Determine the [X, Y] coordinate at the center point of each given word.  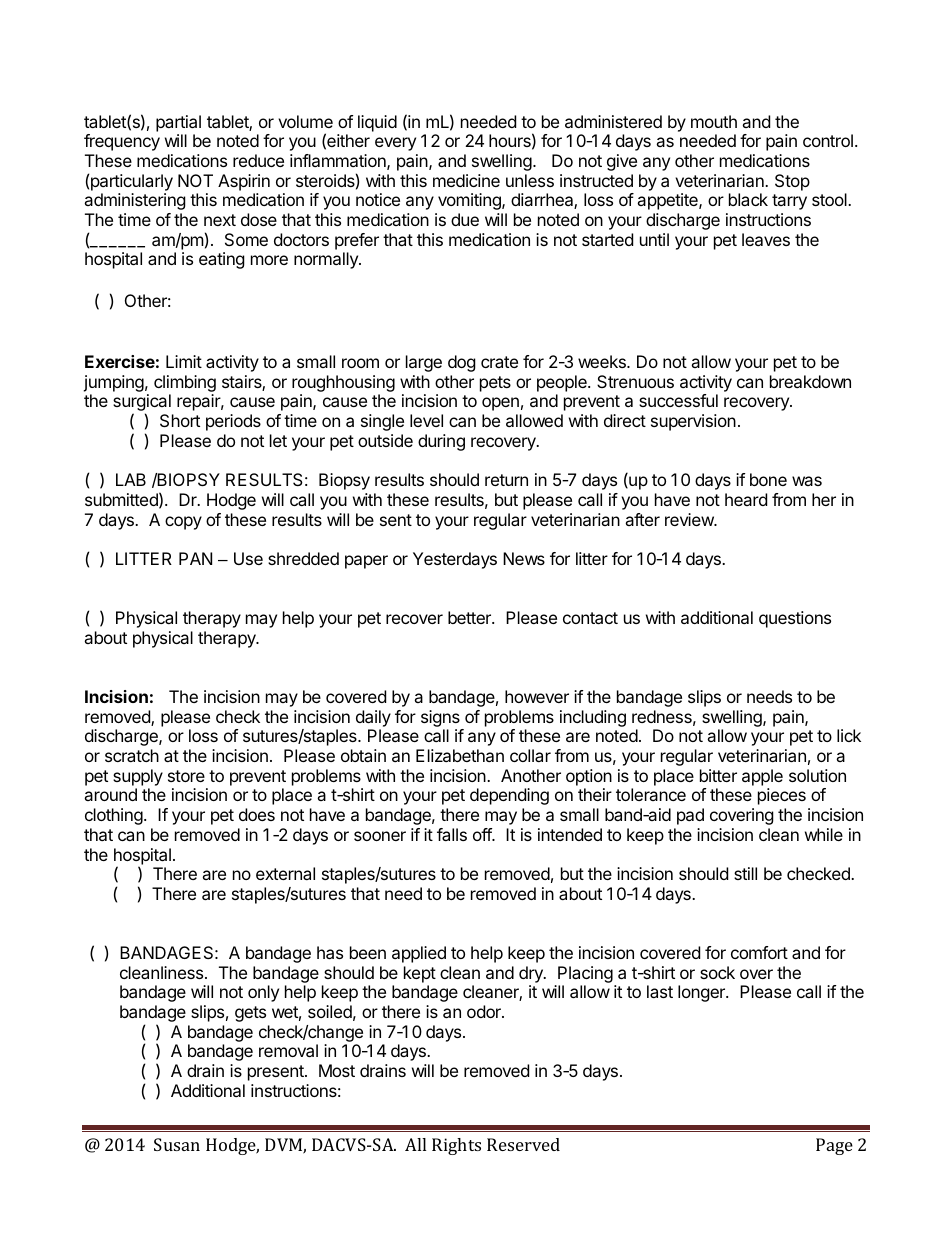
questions [795, 619]
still [745, 873]
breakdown [810, 381]
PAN [195, 558]
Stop [792, 182]
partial [178, 123]
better [470, 617]
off [483, 834]
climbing [185, 385]
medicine [466, 180]
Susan [177, 1144]
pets [495, 384]
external [285, 873]
